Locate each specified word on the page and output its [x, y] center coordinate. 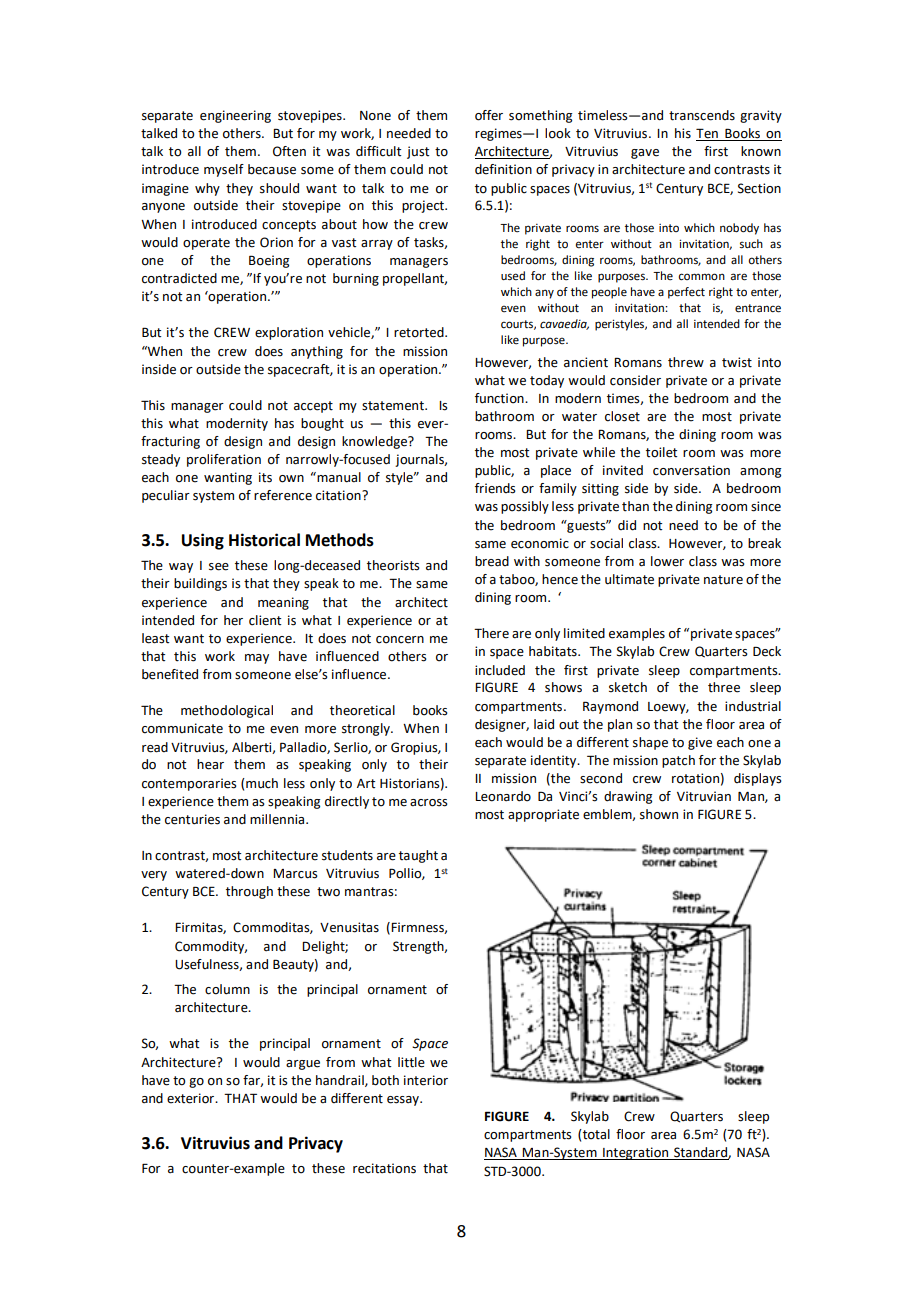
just [418, 152]
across [429, 803]
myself [224, 170]
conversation [691, 470]
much [261, 783]
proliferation [224, 460]
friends [495, 488]
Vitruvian [704, 796]
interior [426, 1080]
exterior [192, 1098]
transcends [702, 115]
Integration [636, 1153]
